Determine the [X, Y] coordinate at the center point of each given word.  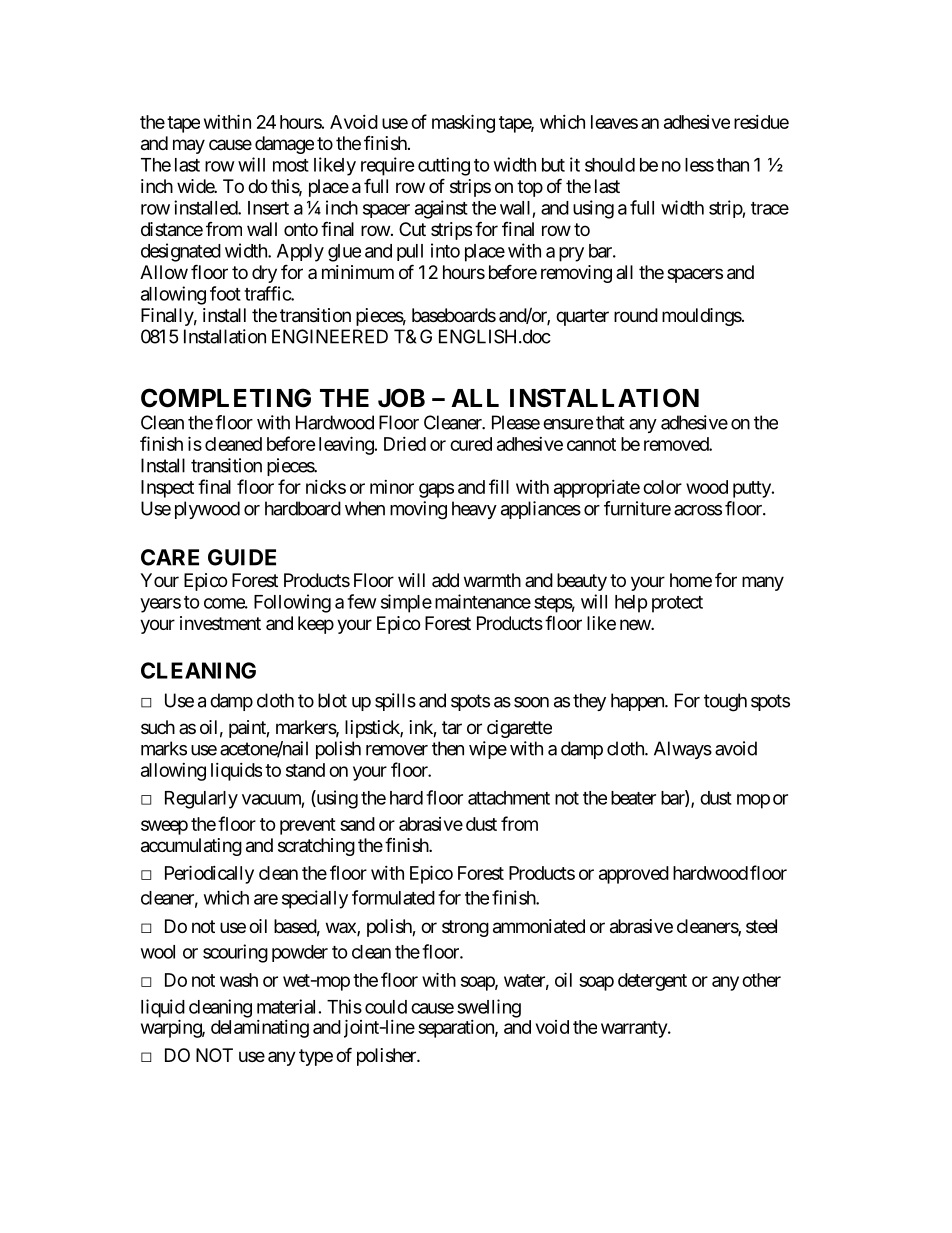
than [732, 165]
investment [220, 623]
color [662, 487]
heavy [474, 510]
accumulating [191, 847]
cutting [444, 166]
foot [225, 293]
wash [239, 980]
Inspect [167, 489]
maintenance [483, 601]
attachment [509, 798]
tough [725, 702]
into [445, 250]
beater [633, 798]
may [189, 146]
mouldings [702, 317]
